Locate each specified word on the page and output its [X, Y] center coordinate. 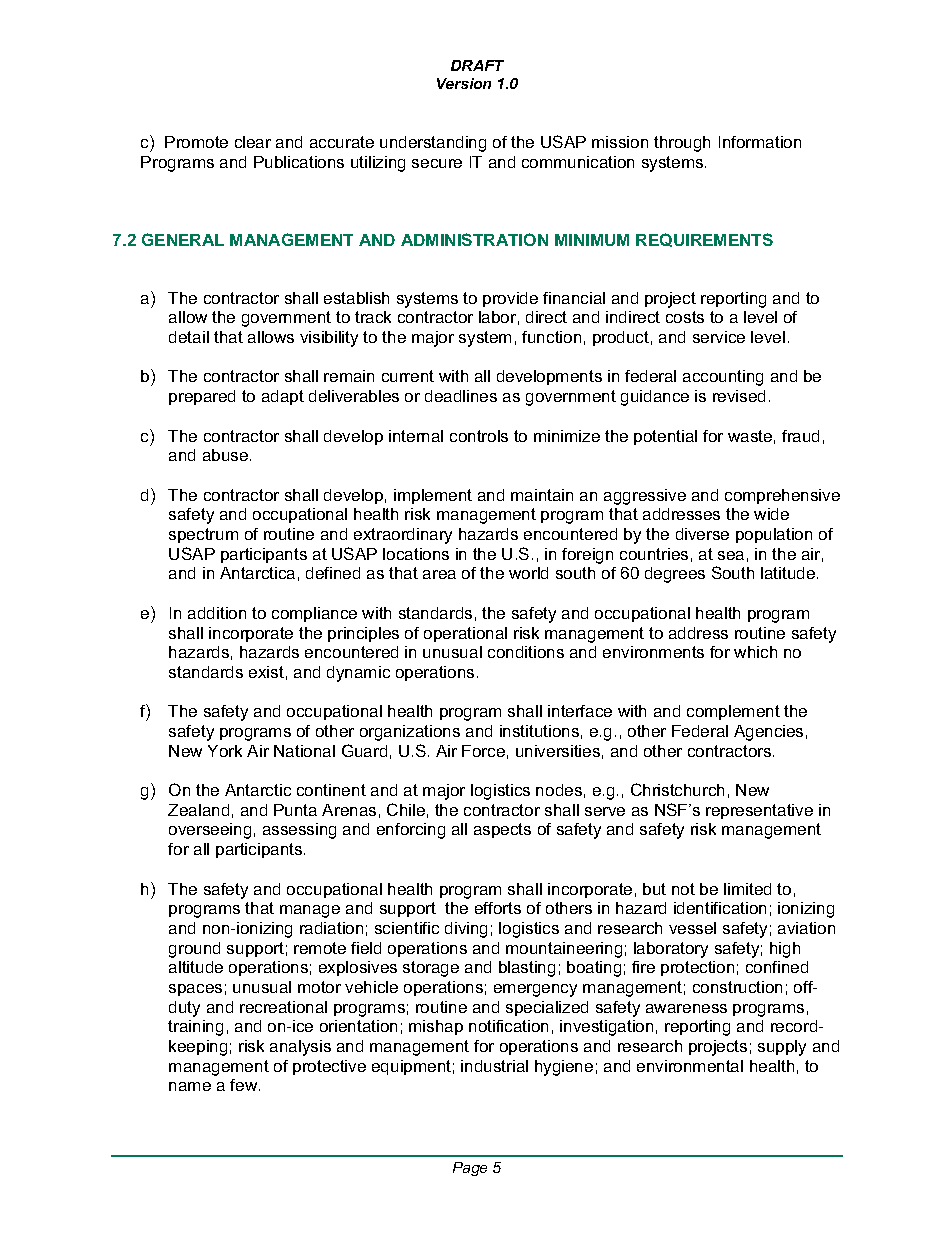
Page [470, 1169]
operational [465, 634]
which [755, 652]
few [245, 1085]
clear [253, 142]
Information [760, 142]
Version [464, 83]
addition [217, 613]
